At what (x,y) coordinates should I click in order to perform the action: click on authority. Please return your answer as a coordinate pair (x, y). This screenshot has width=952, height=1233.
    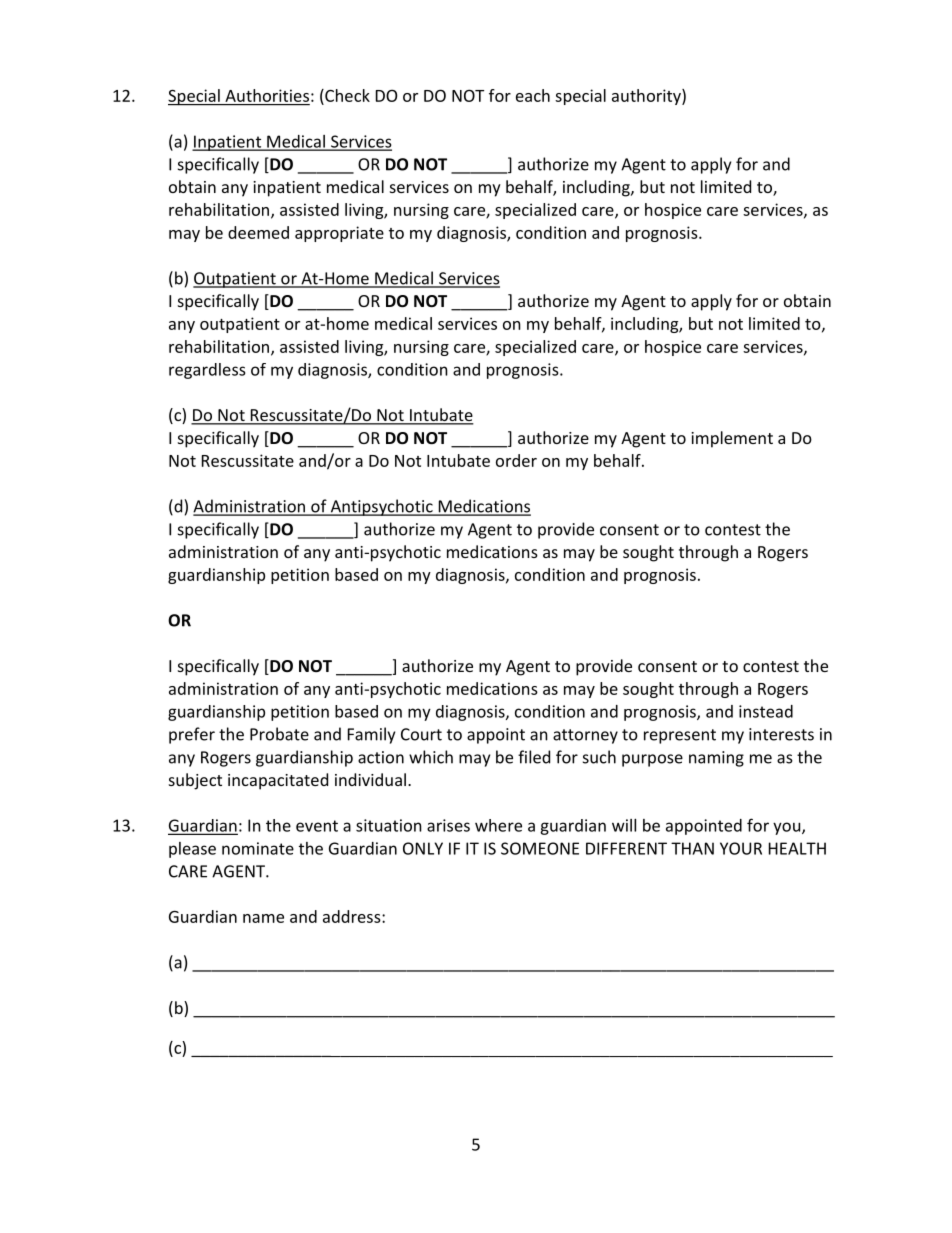
    Looking at the image, I should click on (647, 97).
